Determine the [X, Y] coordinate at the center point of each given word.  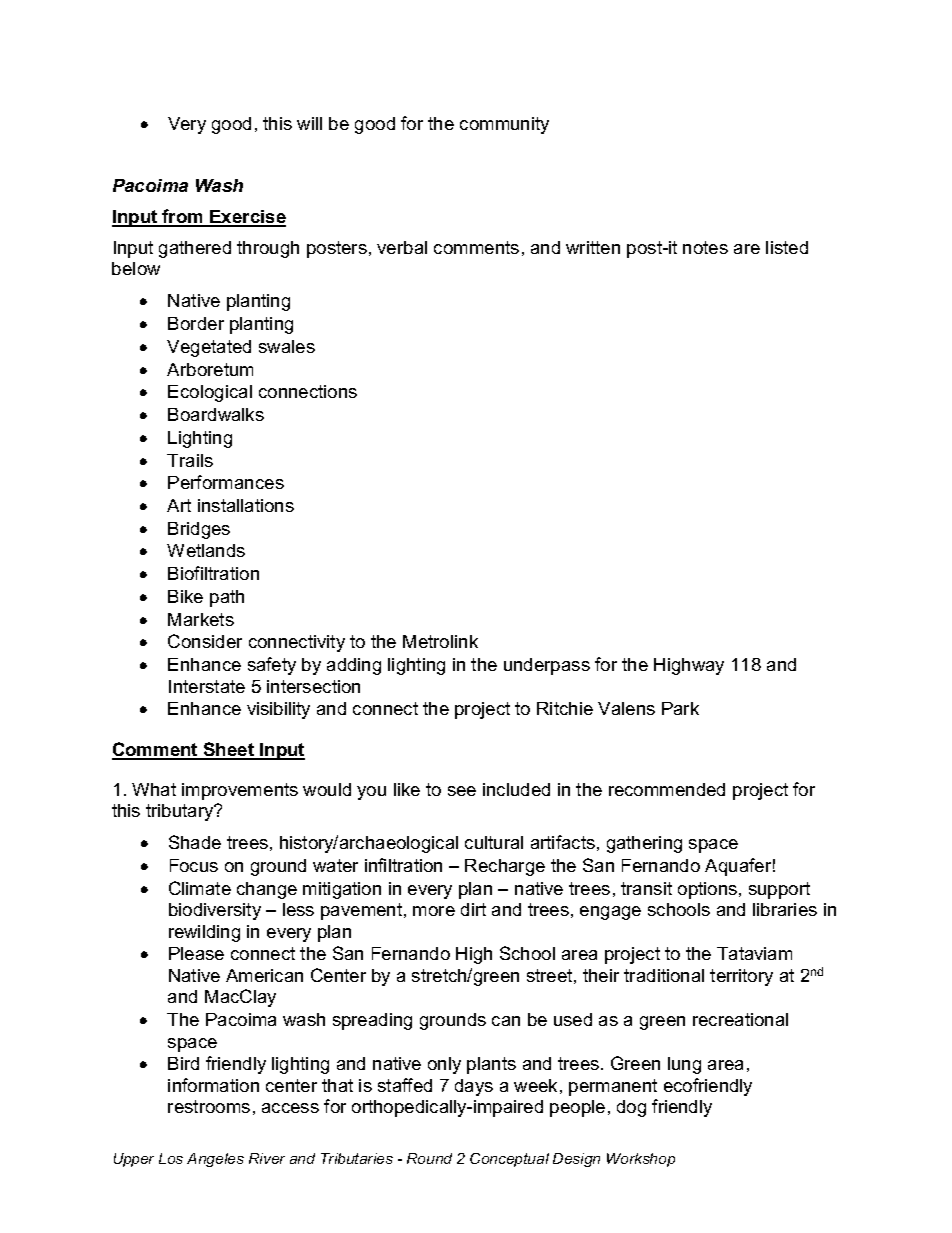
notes [705, 247]
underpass [547, 666]
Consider [205, 641]
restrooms [209, 1106]
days [474, 1087]
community [504, 125]
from [183, 217]
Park [680, 708]
